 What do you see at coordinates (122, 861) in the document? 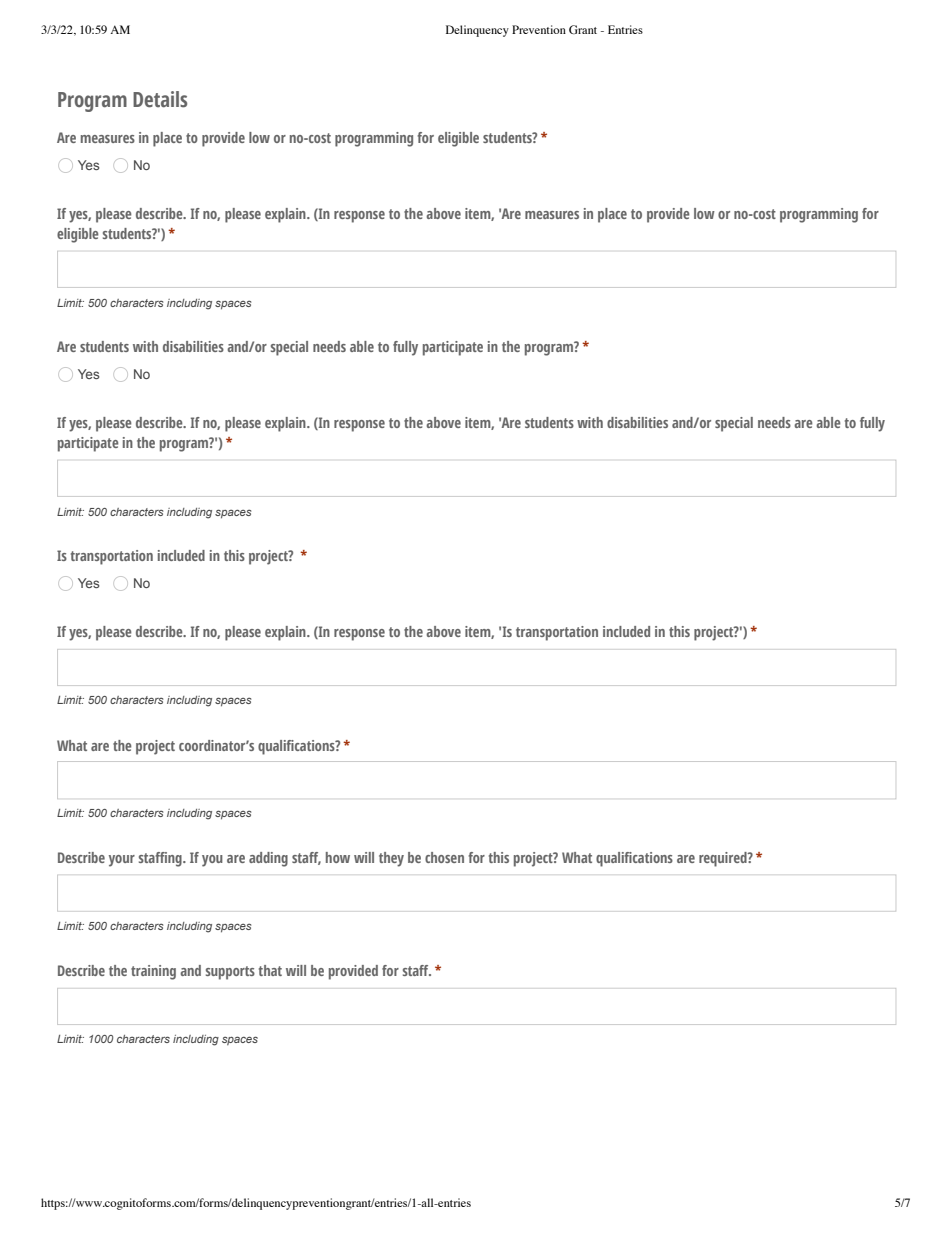
I see `your` at bounding box center [122, 861].
